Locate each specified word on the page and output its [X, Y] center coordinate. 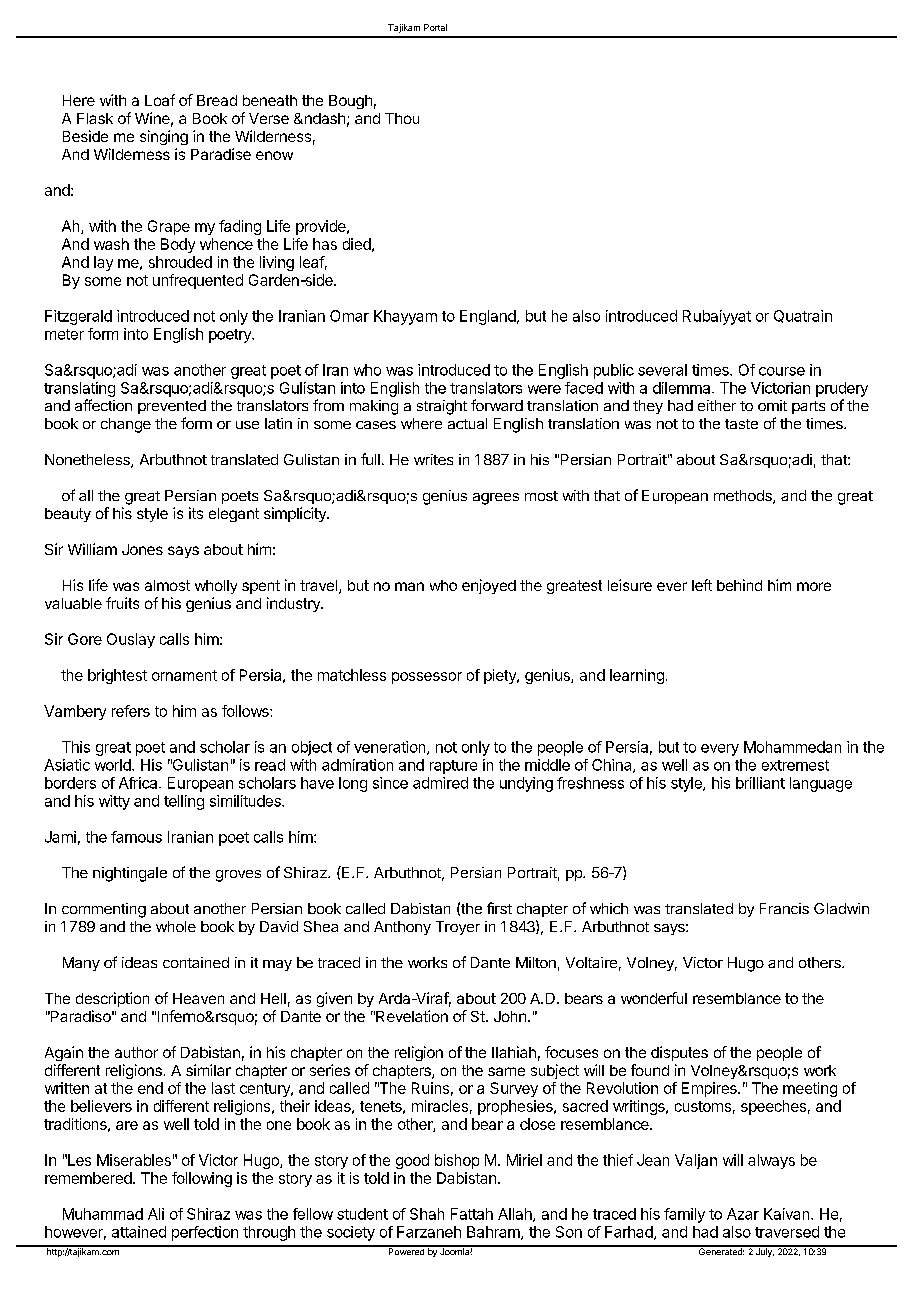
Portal [435, 27]
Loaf [160, 100]
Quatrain [803, 316]
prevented [172, 407]
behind [739, 585]
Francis [784, 908]
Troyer [458, 928]
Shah [427, 1214]
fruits [122, 603]
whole [176, 926]
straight [442, 407]
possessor [427, 678]
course [782, 371]
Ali [156, 1214]
